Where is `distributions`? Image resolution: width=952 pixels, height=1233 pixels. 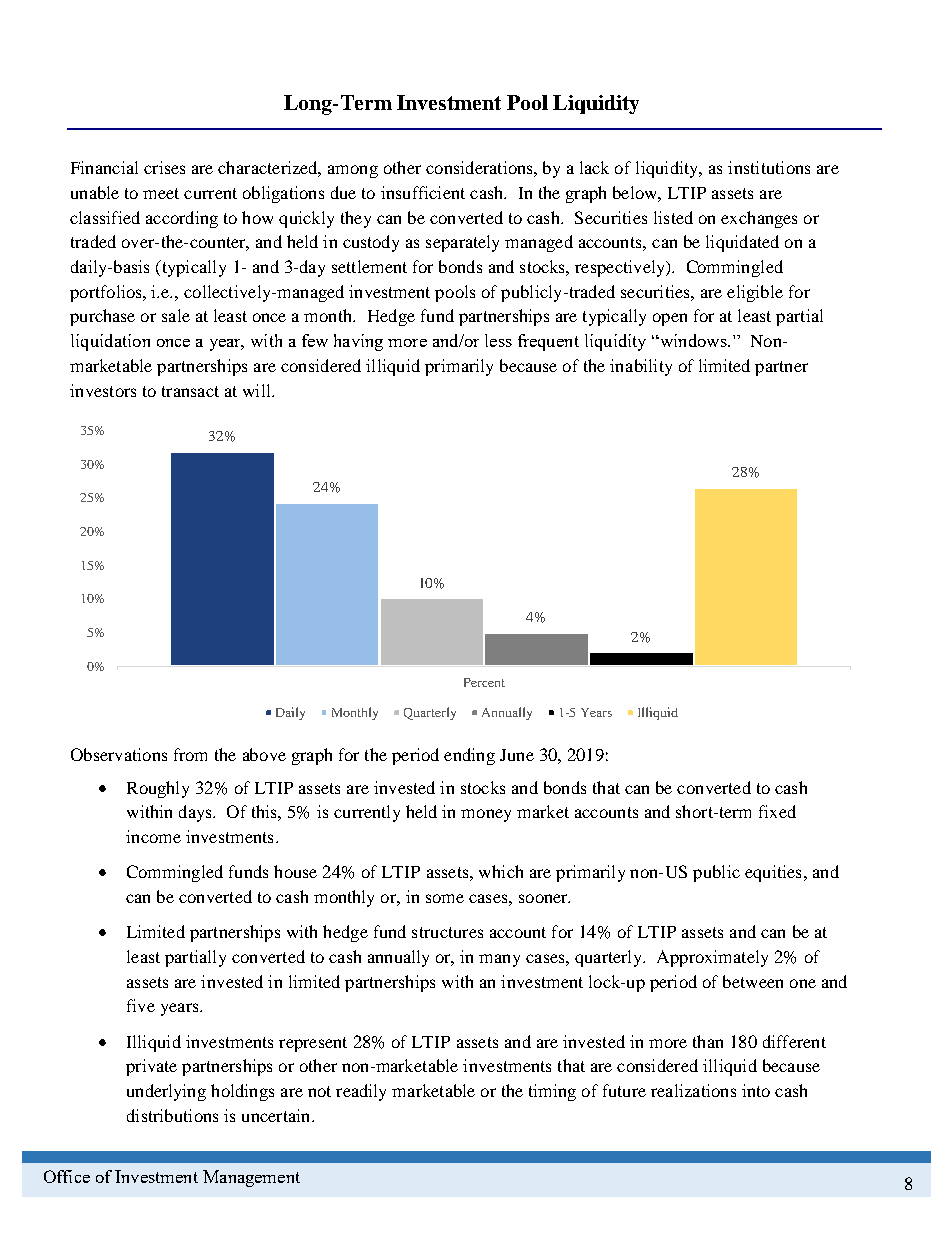
distributions is located at coordinates (172, 1115).
